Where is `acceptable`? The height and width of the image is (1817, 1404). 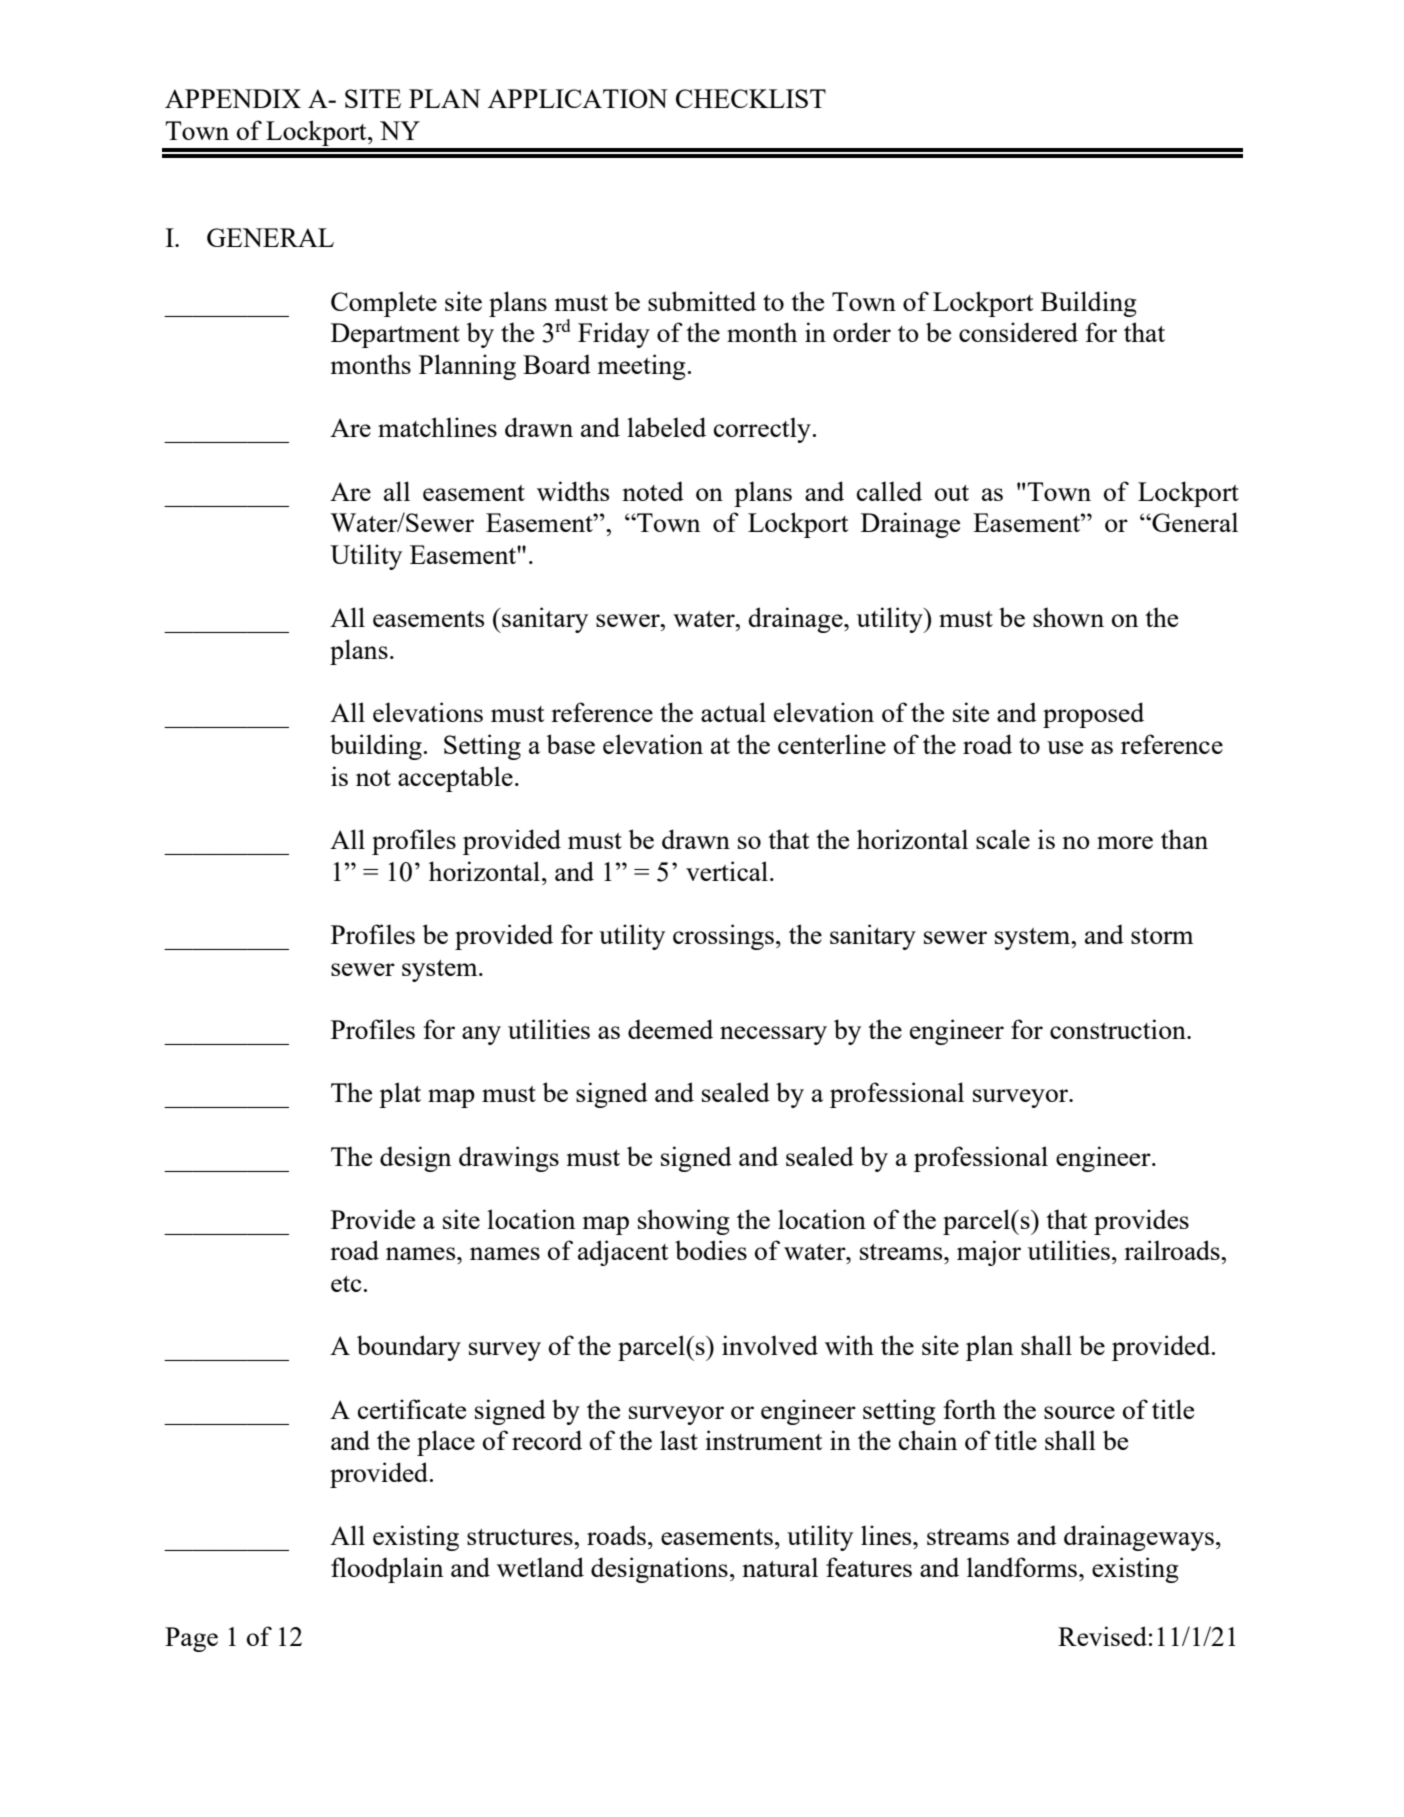
acceptable is located at coordinates (455, 779).
